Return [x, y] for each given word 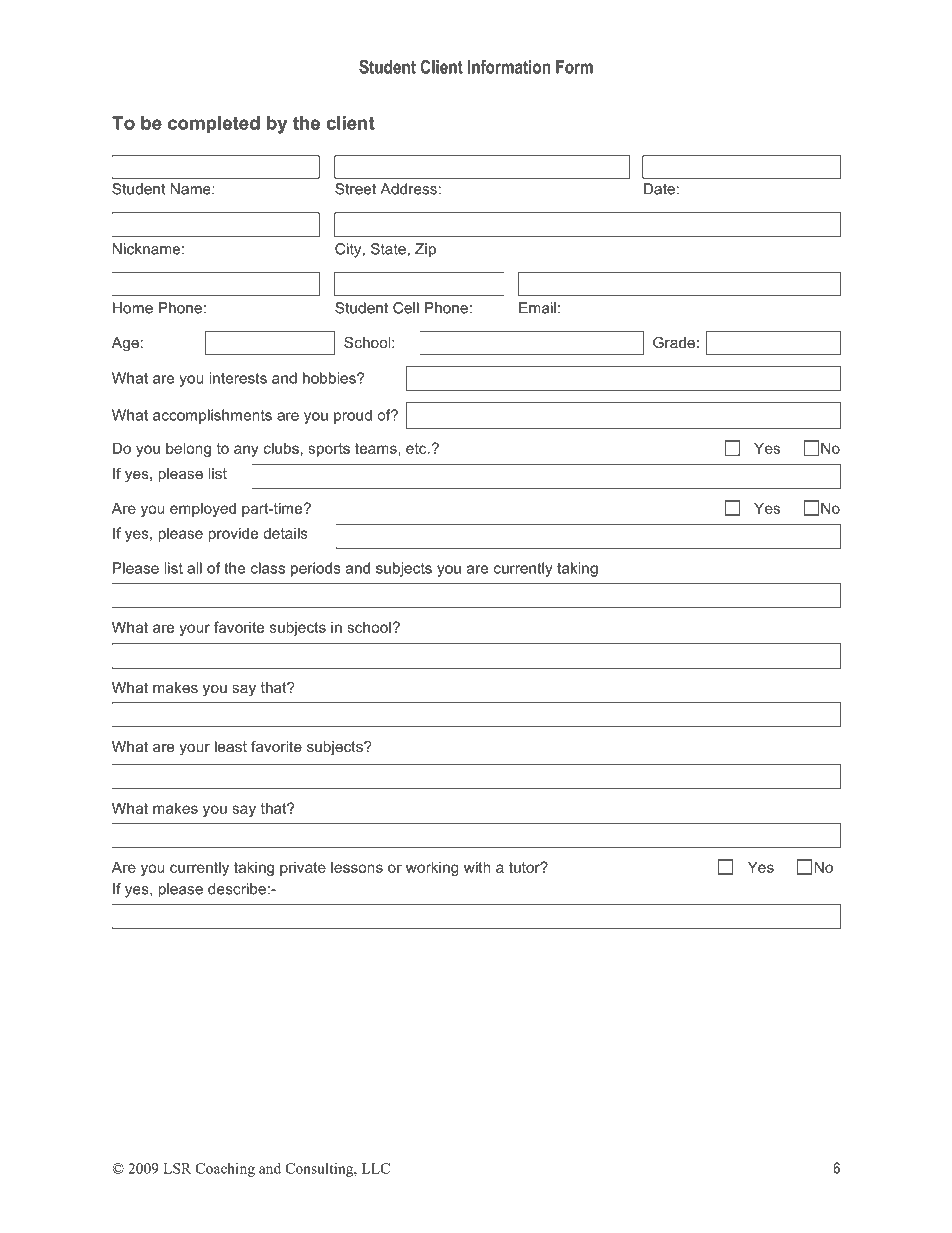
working [432, 868]
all [194, 568]
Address [408, 189]
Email [537, 308]
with [477, 867]
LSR [177, 1168]
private [303, 869]
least [231, 746]
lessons [357, 867]
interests [238, 378]
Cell [406, 308]
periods [316, 569]
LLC [376, 1168]
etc [417, 448]
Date [659, 189]
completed [214, 124]
